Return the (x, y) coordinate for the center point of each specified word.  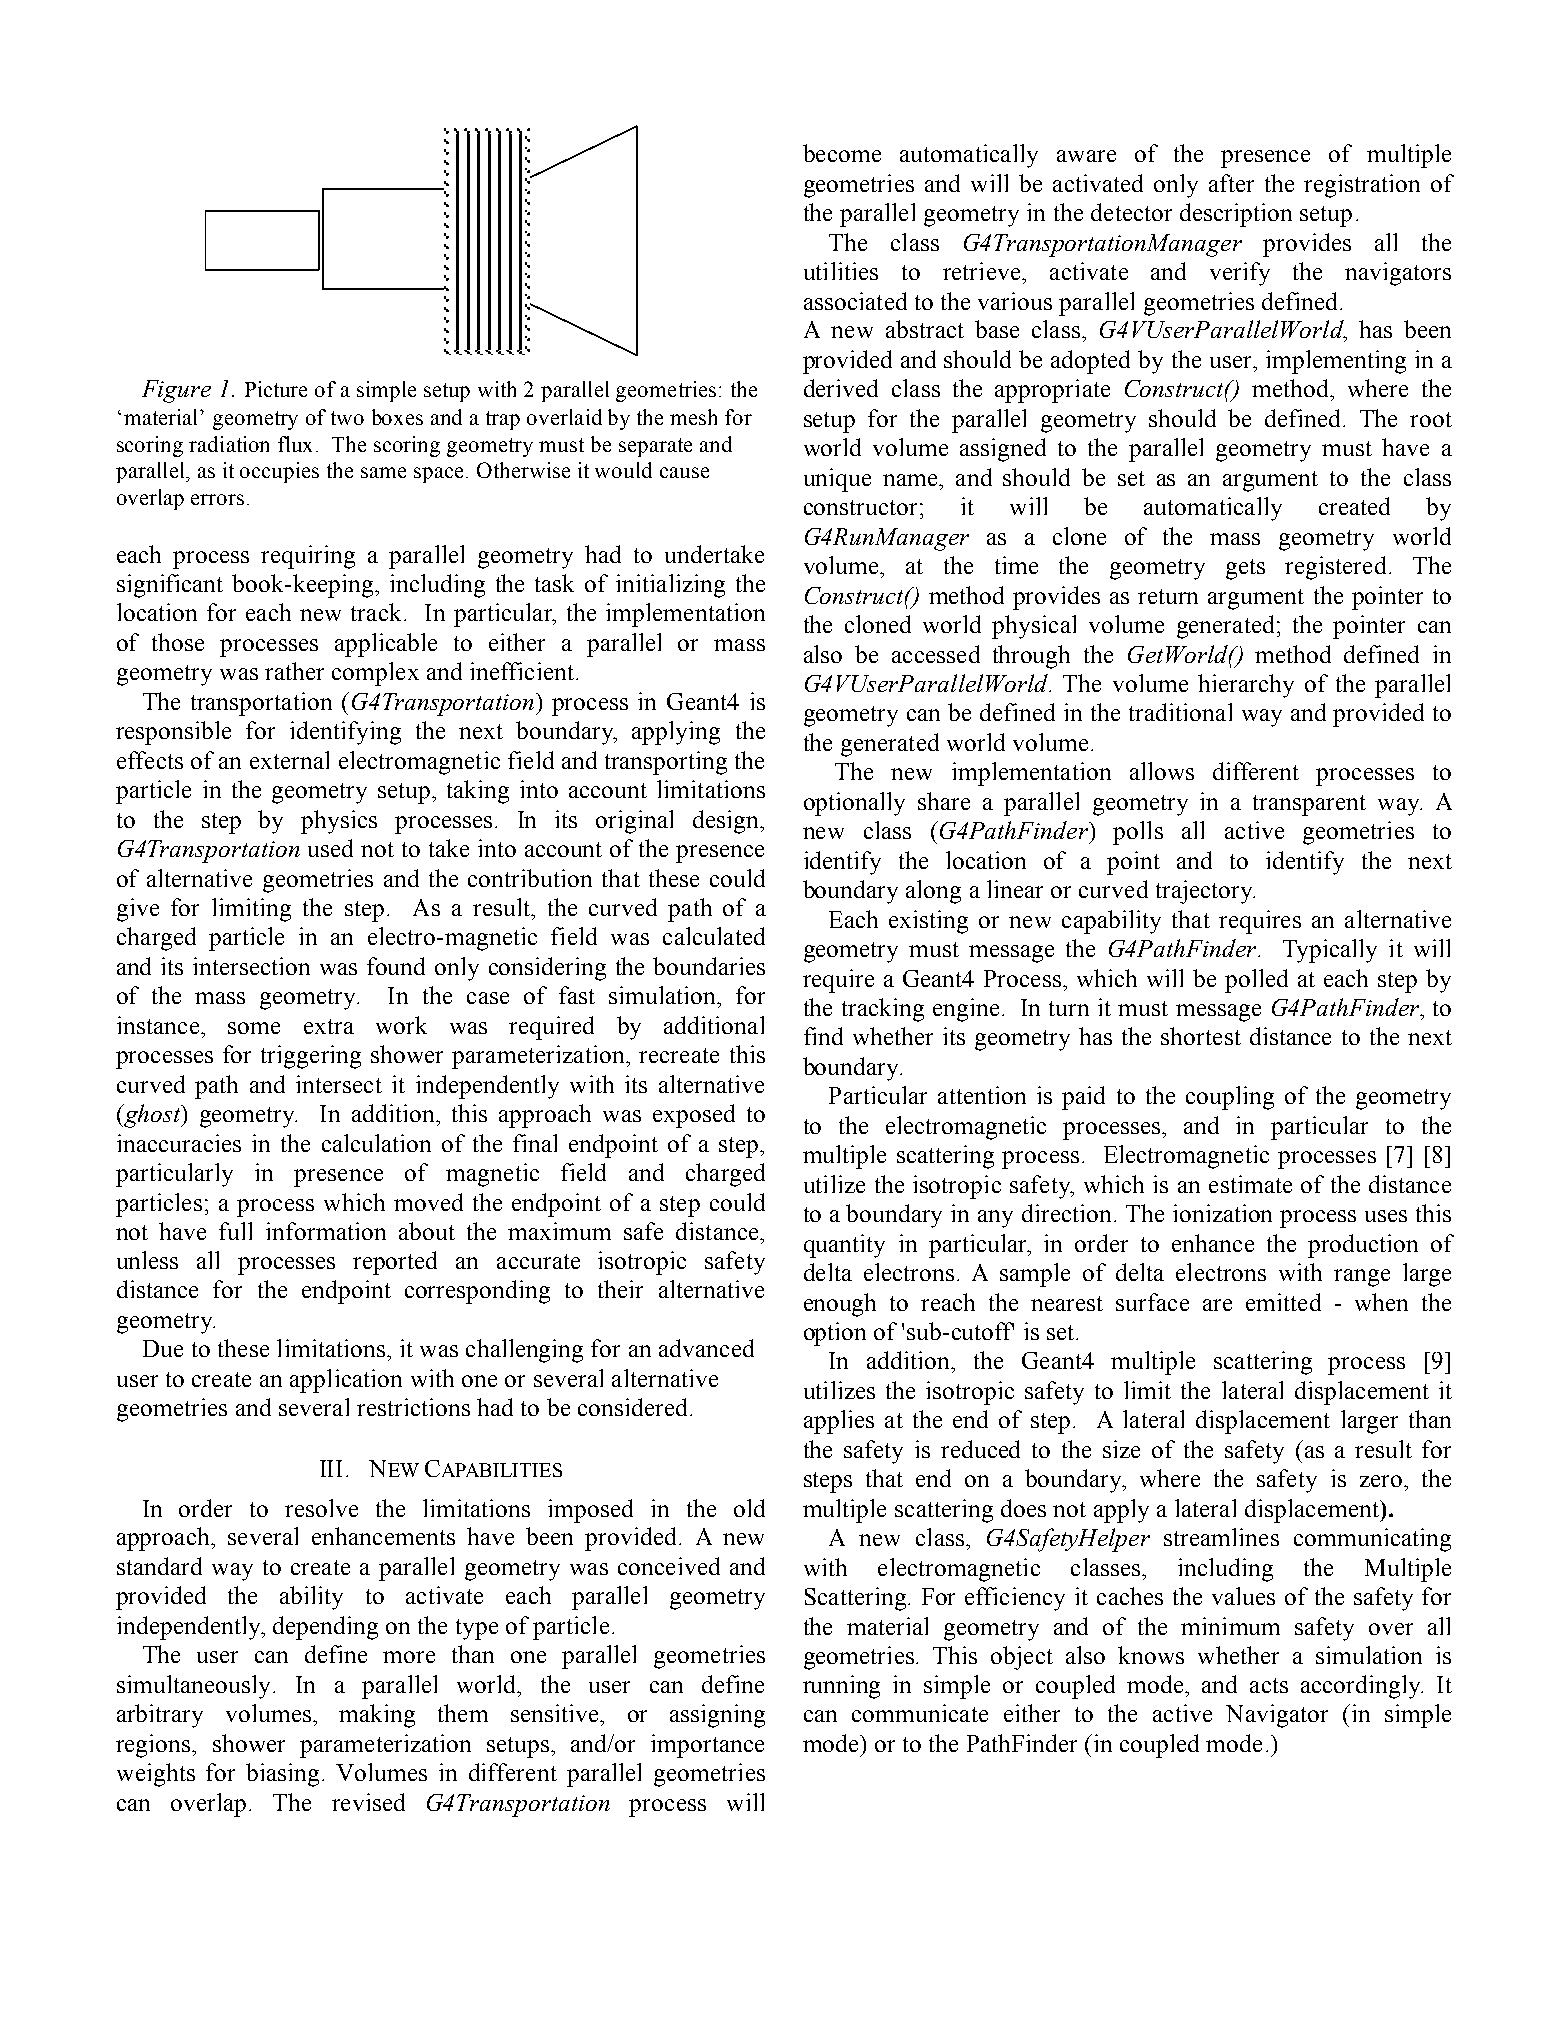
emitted (1283, 1302)
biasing (282, 1775)
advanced (706, 1348)
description (1236, 215)
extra (329, 1026)
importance (707, 1746)
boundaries (709, 966)
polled (1256, 981)
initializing (670, 586)
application (346, 1381)
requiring (308, 557)
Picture (276, 389)
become (842, 153)
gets (1245, 569)
